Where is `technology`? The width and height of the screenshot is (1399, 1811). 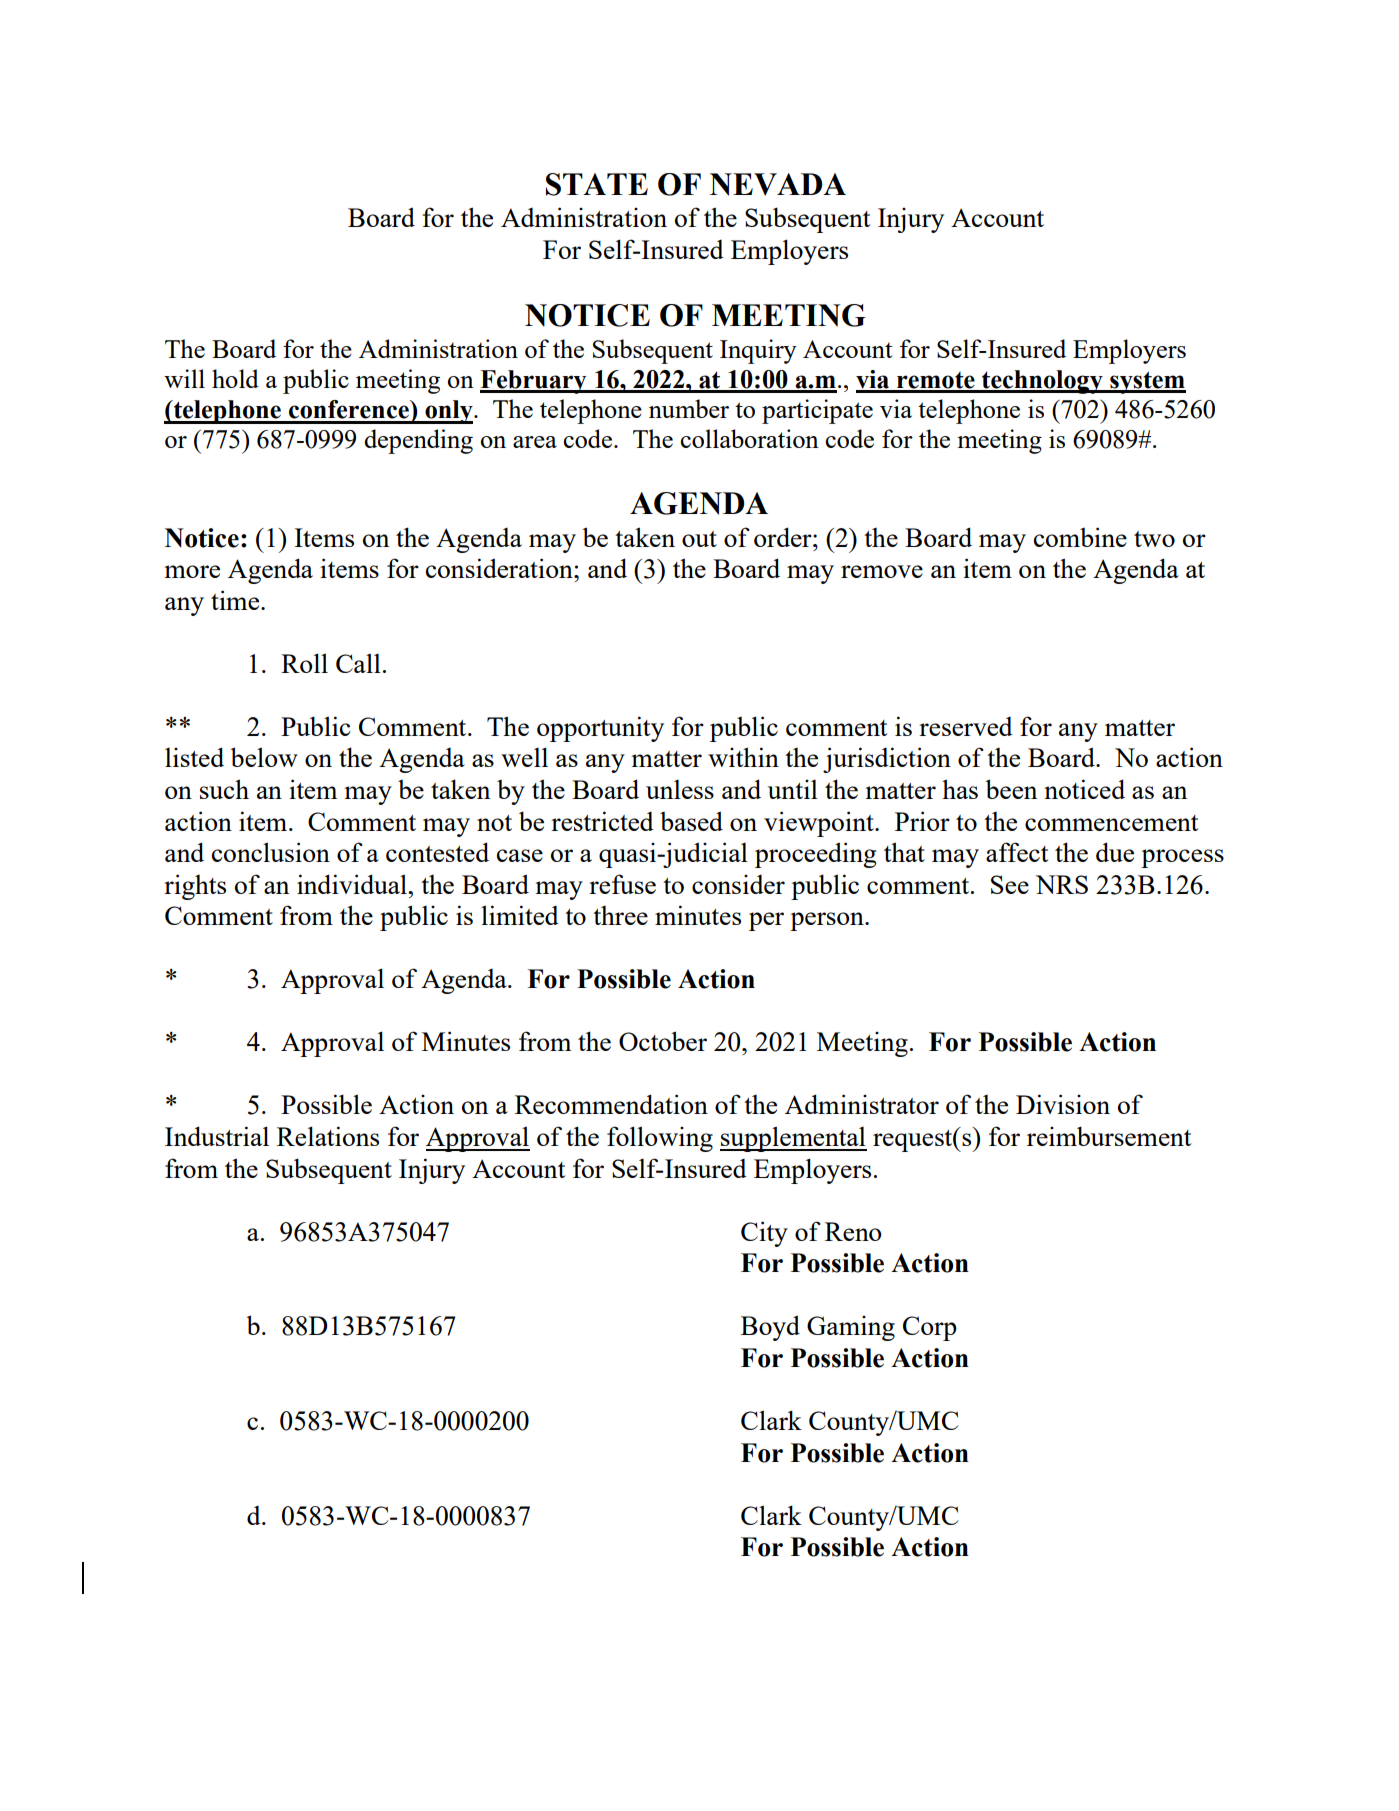 technology is located at coordinates (1042, 382).
